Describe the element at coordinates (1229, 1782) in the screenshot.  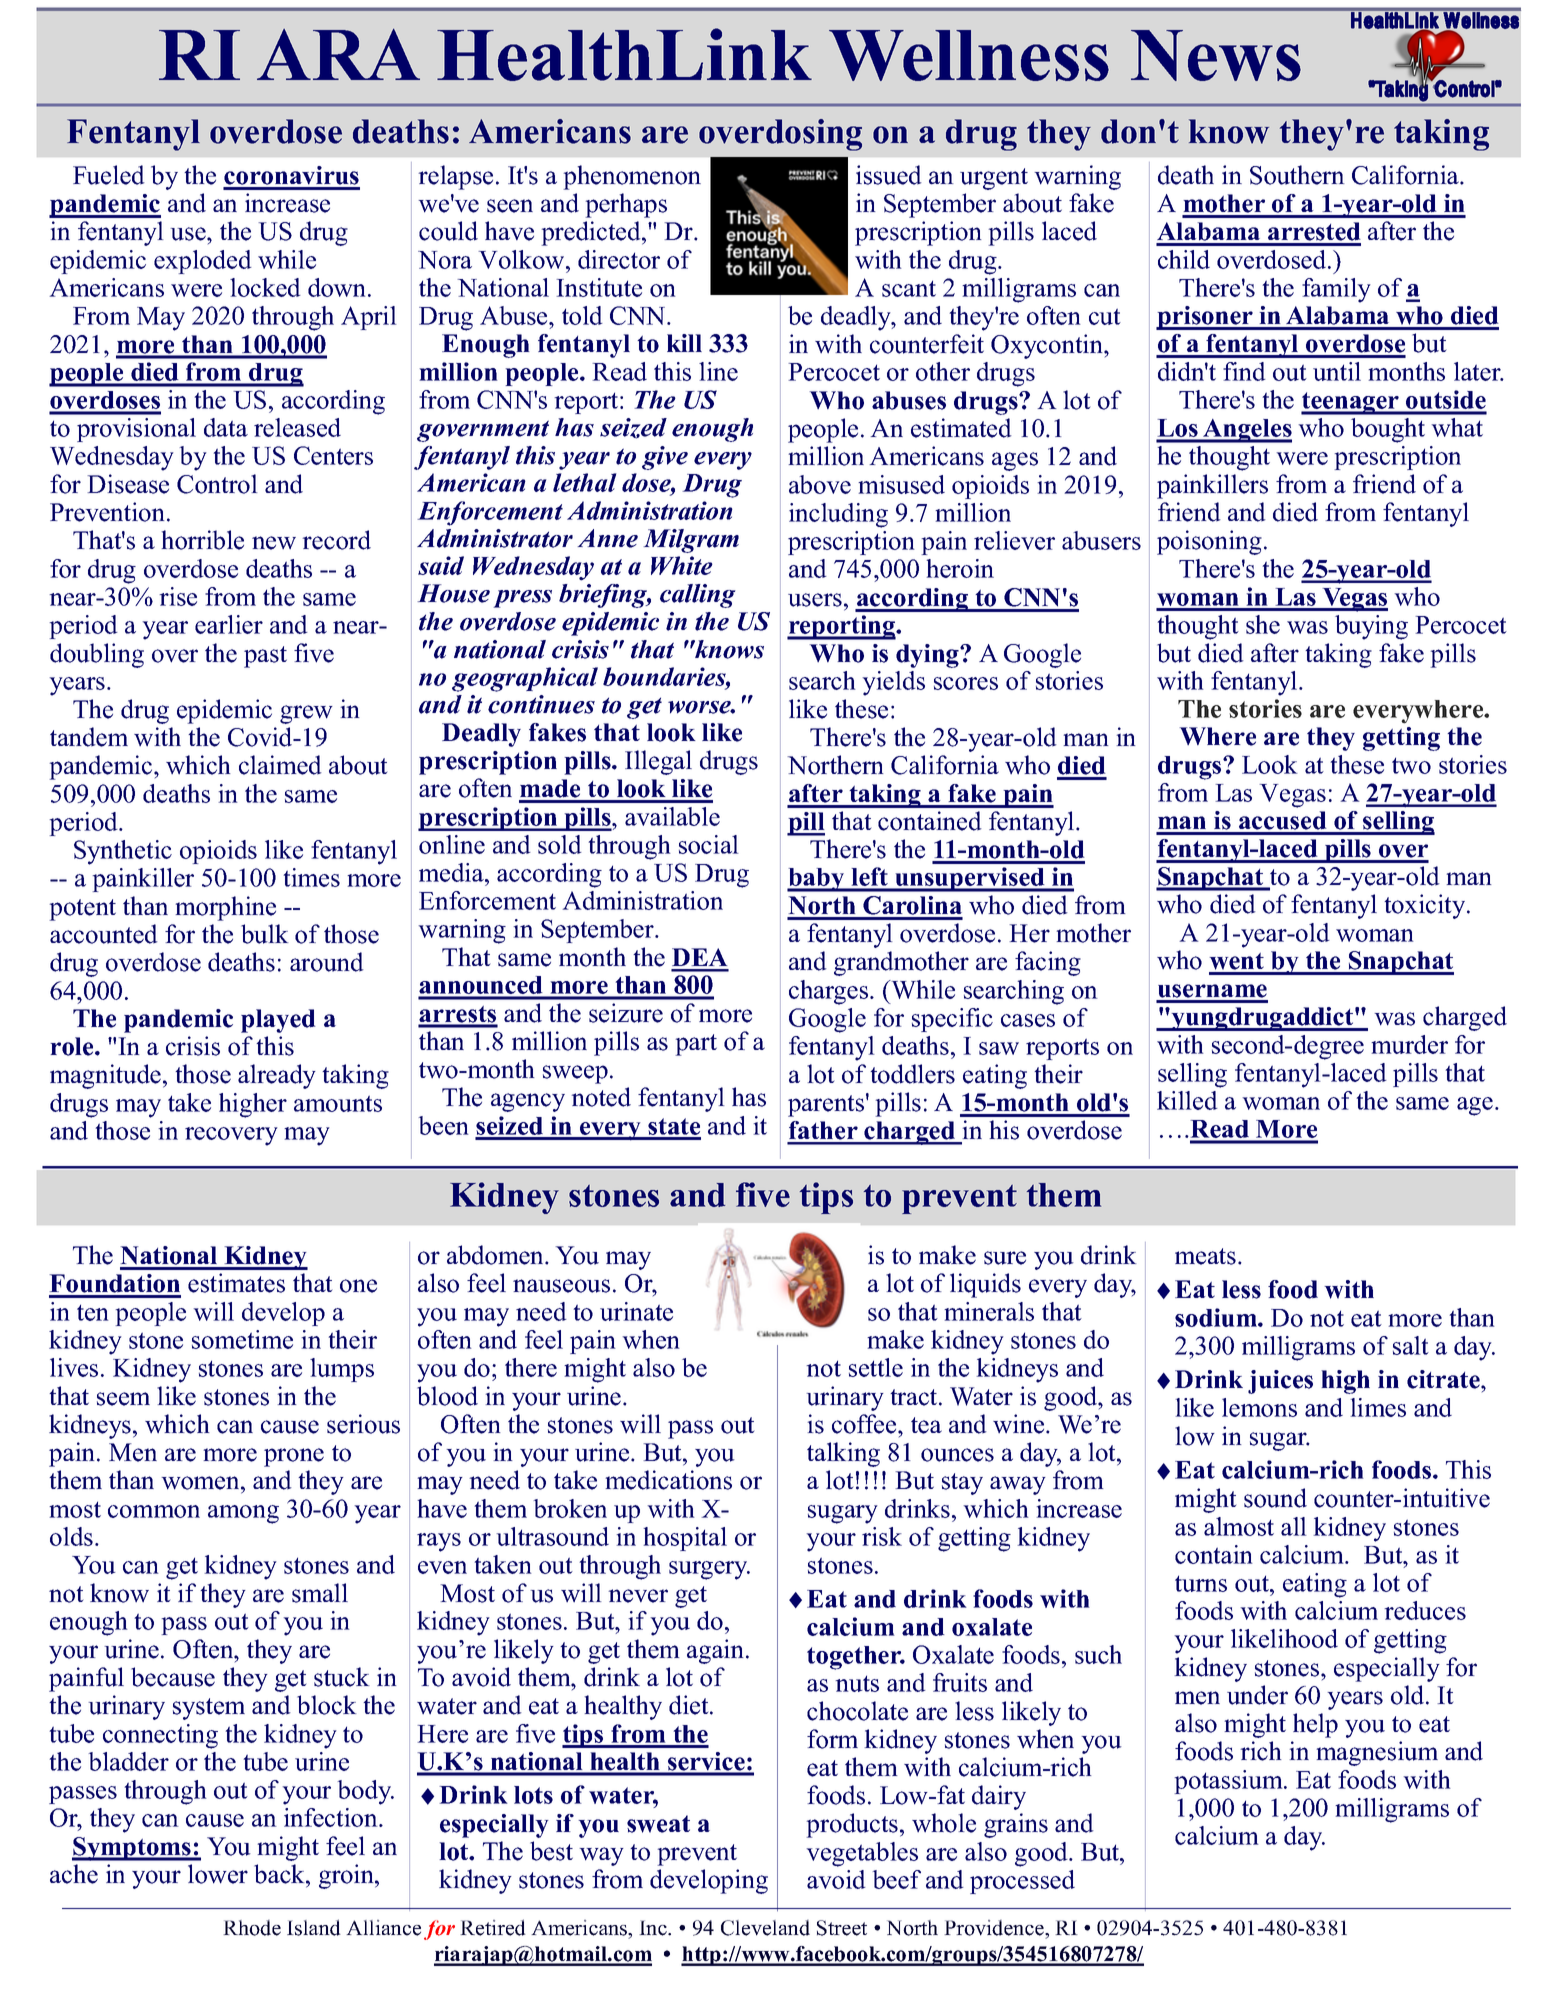
I see `potassium` at that location.
